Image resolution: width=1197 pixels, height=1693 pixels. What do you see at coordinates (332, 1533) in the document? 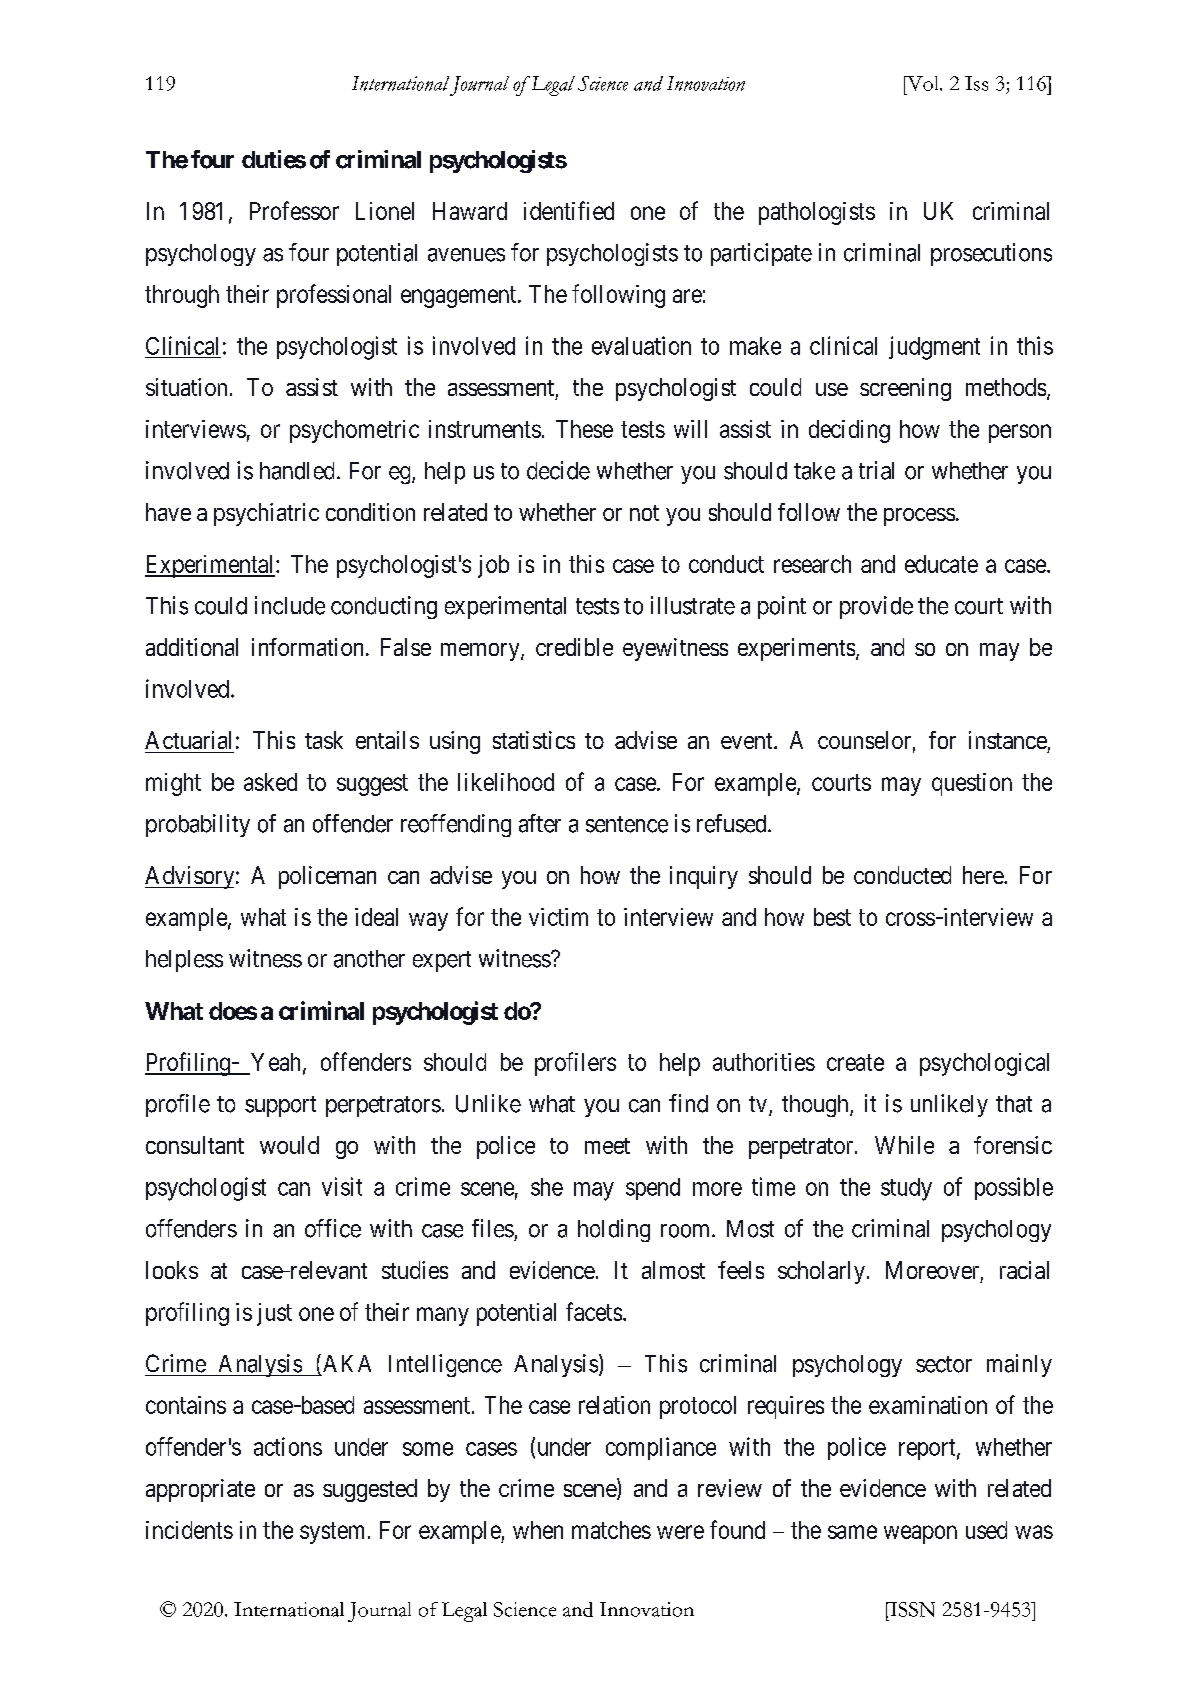
I see `system` at bounding box center [332, 1533].
